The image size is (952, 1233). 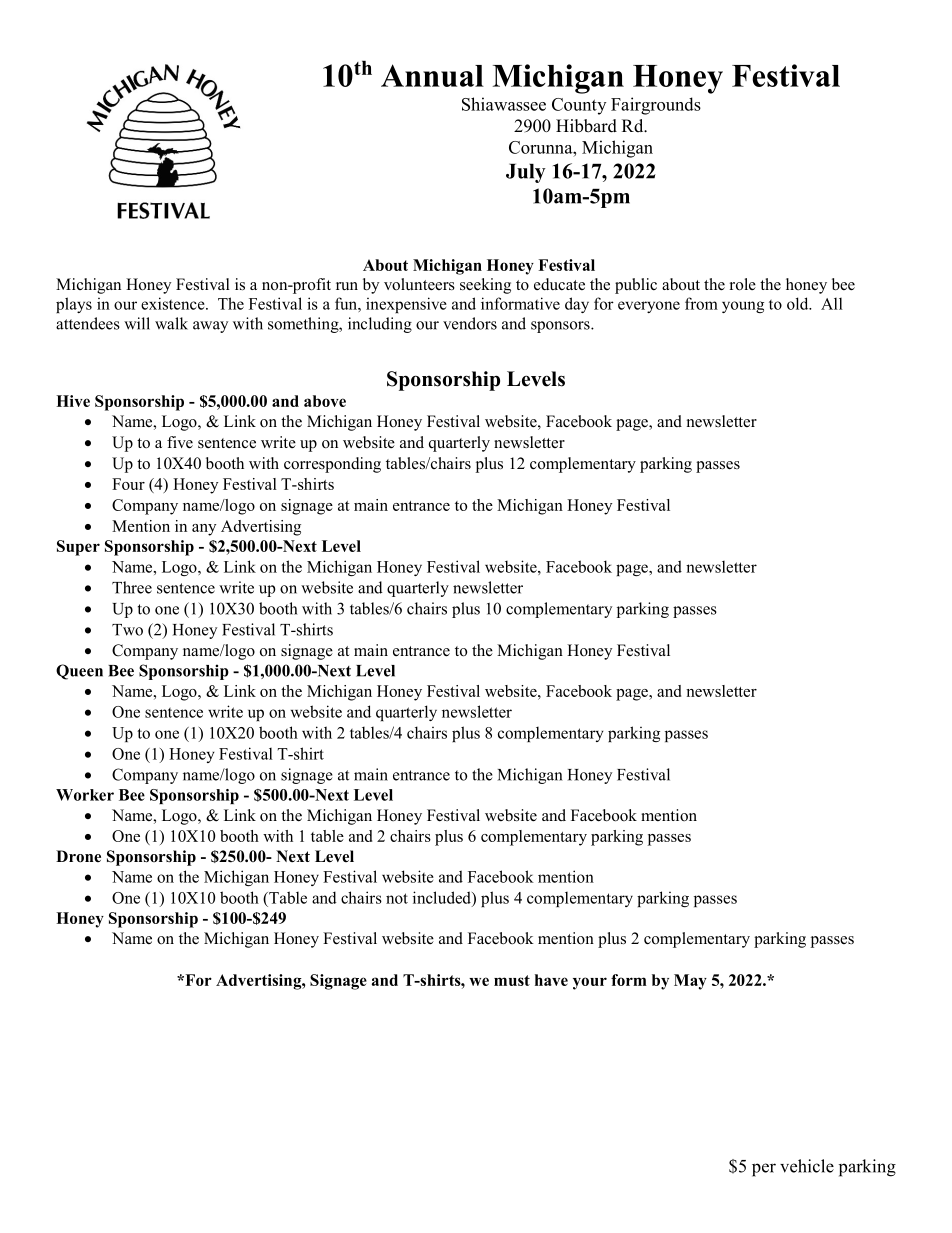 What do you see at coordinates (432, 75) in the page?
I see `Annual` at bounding box center [432, 75].
